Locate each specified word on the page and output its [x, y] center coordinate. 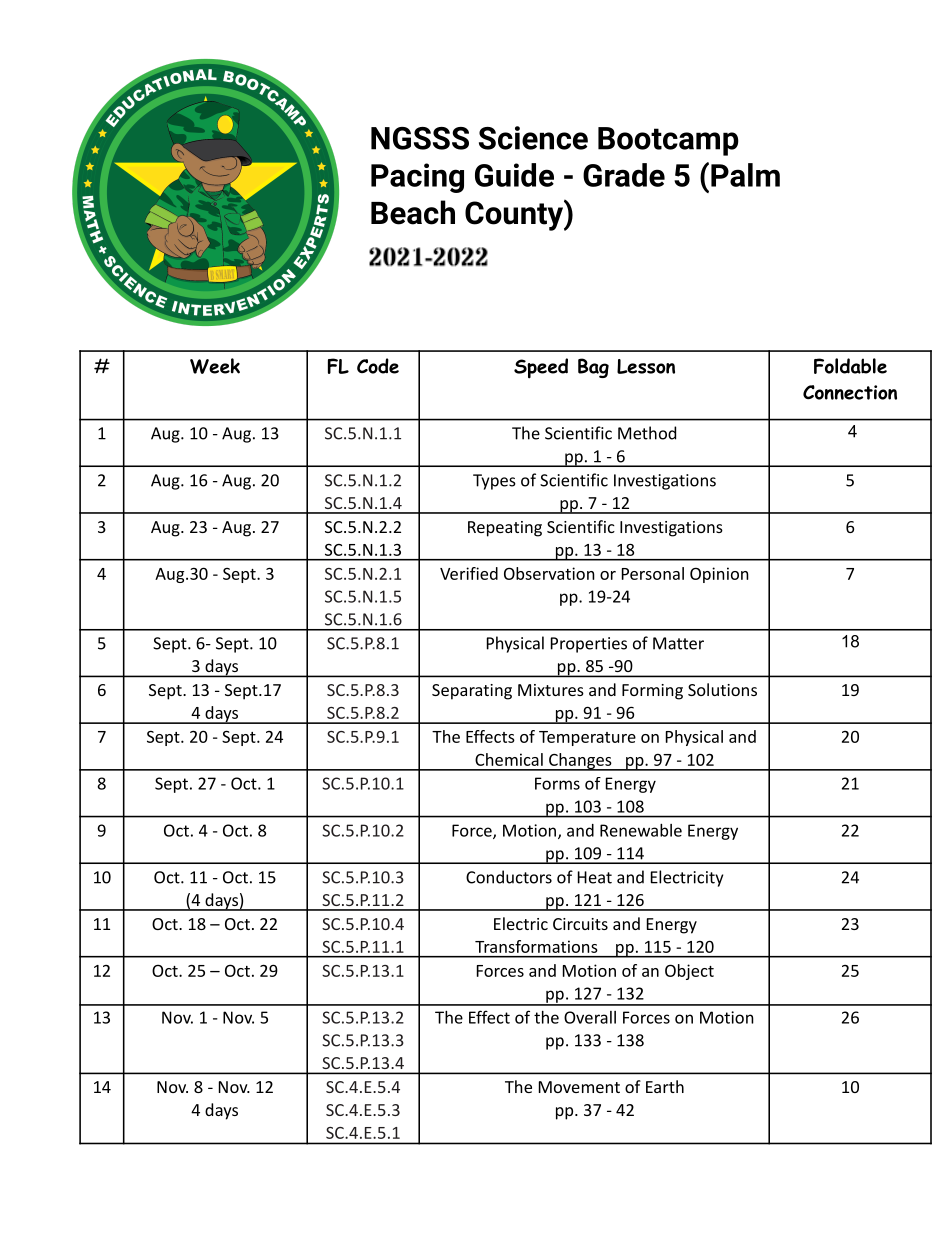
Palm [745, 175]
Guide [514, 175]
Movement [579, 1087]
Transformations [536, 946]
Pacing [417, 178]
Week [215, 366]
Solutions [722, 689]
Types [494, 482]
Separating [472, 692]
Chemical [509, 759]
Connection [850, 392]
